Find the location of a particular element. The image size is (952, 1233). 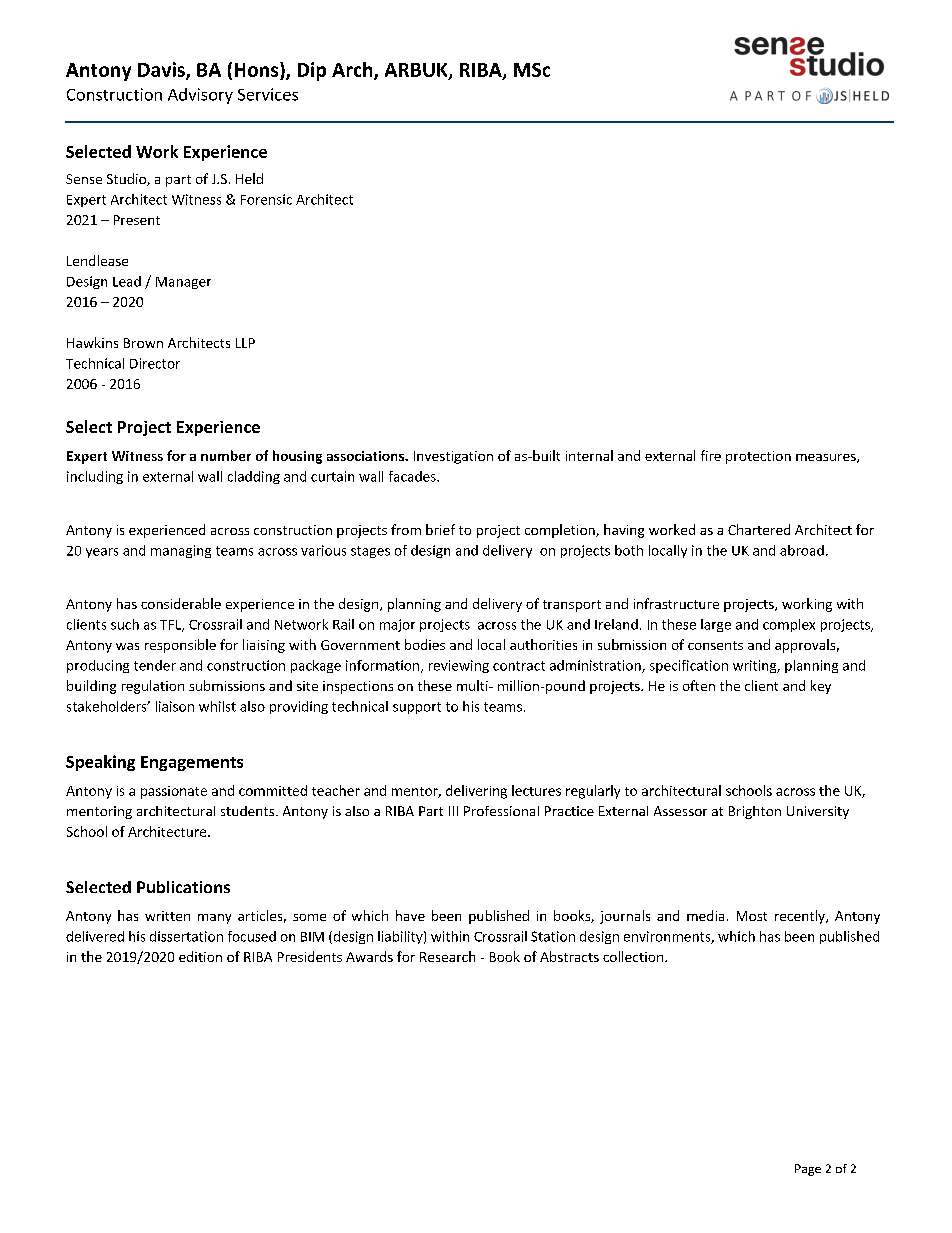

Advisory is located at coordinates (200, 96).
